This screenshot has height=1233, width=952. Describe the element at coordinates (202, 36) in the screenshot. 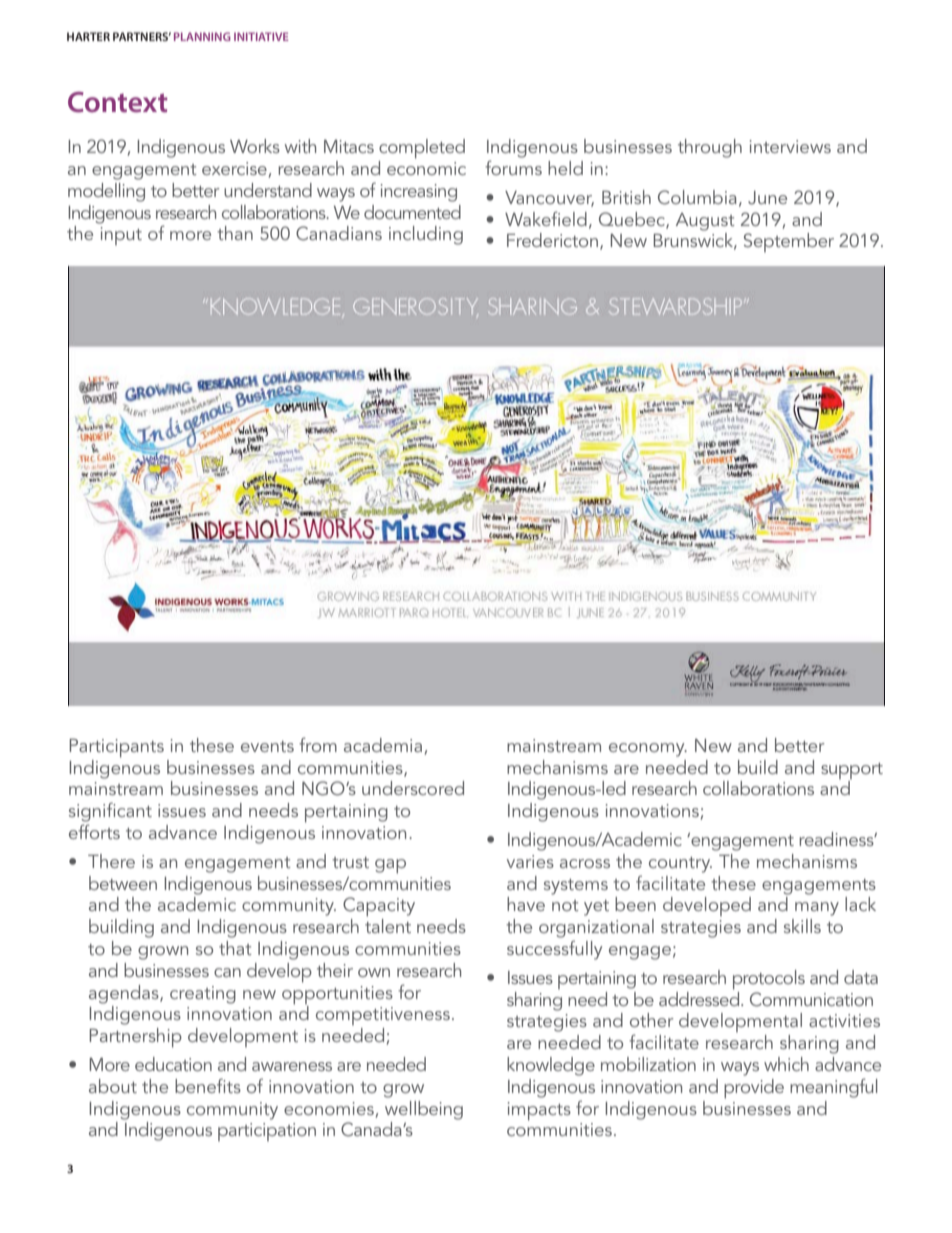

I see `PLANNING` at that location.
